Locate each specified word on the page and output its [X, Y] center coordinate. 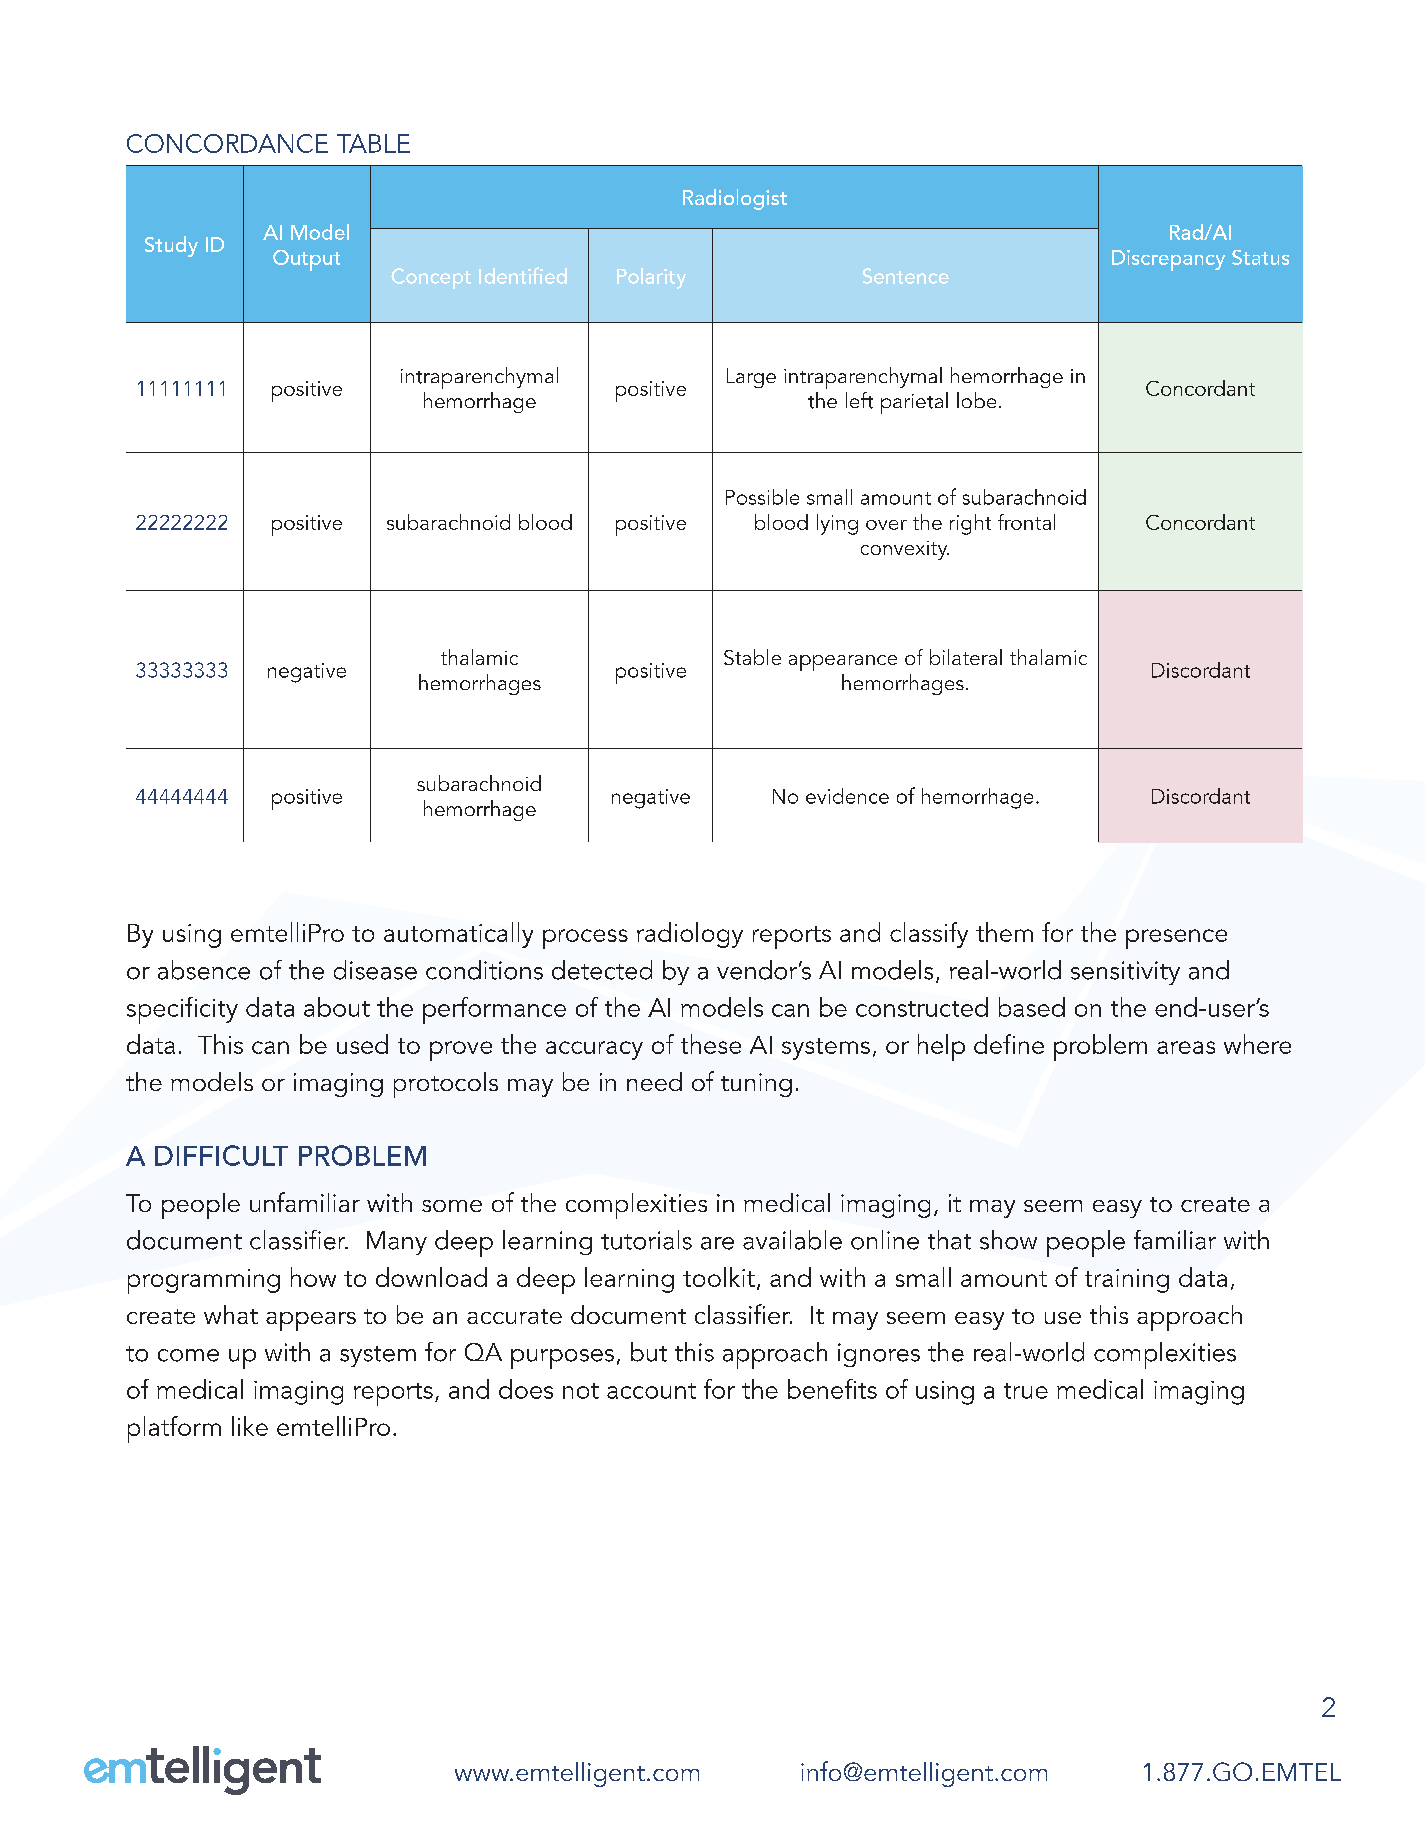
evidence [847, 796]
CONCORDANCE [227, 143]
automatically [458, 935]
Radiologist [735, 199]
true [1026, 1391]
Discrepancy [1168, 260]
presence [1176, 939]
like [250, 1426]
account [651, 1391]
